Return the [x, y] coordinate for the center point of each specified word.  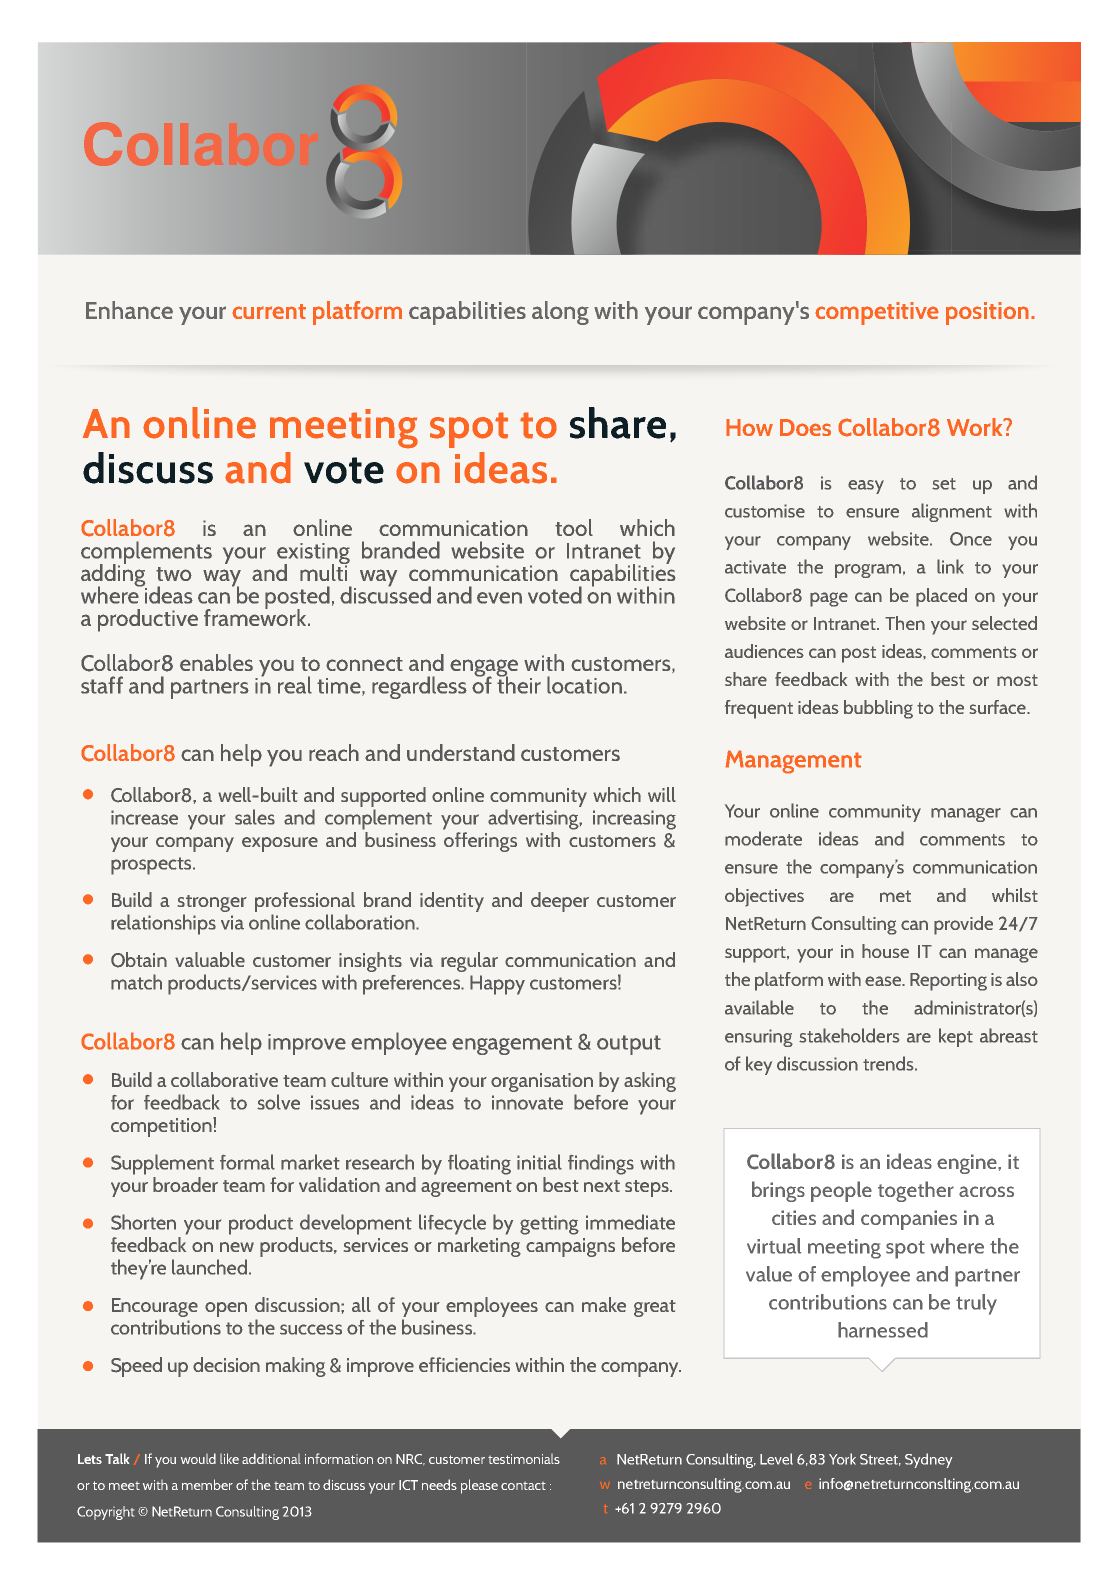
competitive [877, 313]
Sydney [928, 1460]
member [207, 1484]
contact [523, 1486]
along [560, 313]
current [269, 311]
